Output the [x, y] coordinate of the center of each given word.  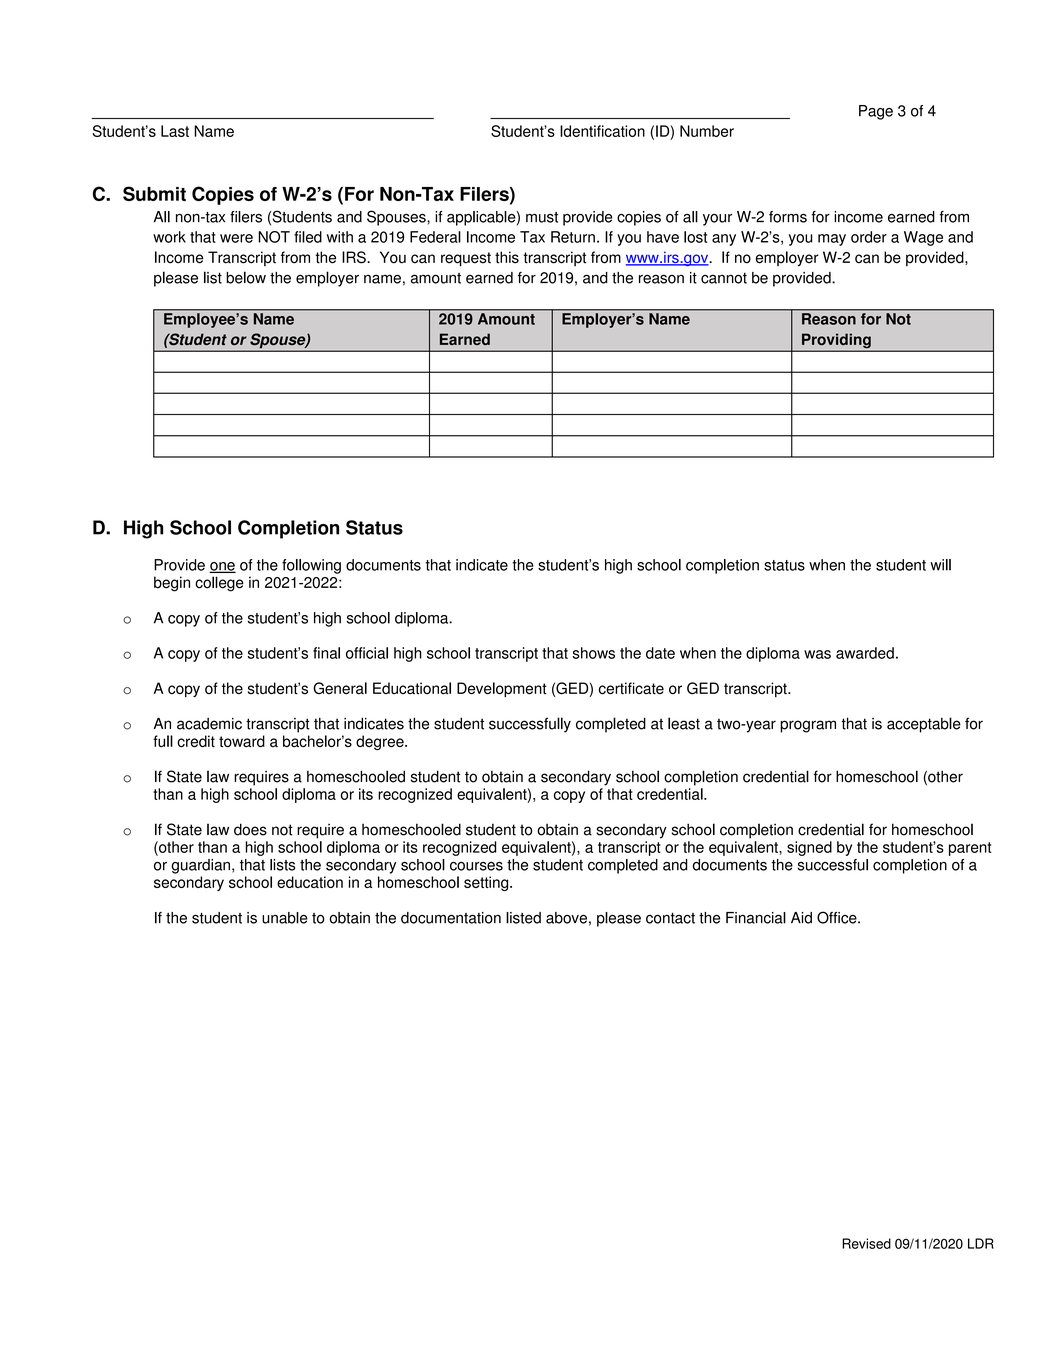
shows [593, 653]
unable [285, 918]
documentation [451, 918]
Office [838, 917]
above [566, 918]
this [507, 257]
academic [209, 724]
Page [876, 112]
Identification [602, 131]
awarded [865, 653]
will [940, 565]
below [246, 277]
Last [175, 131]
